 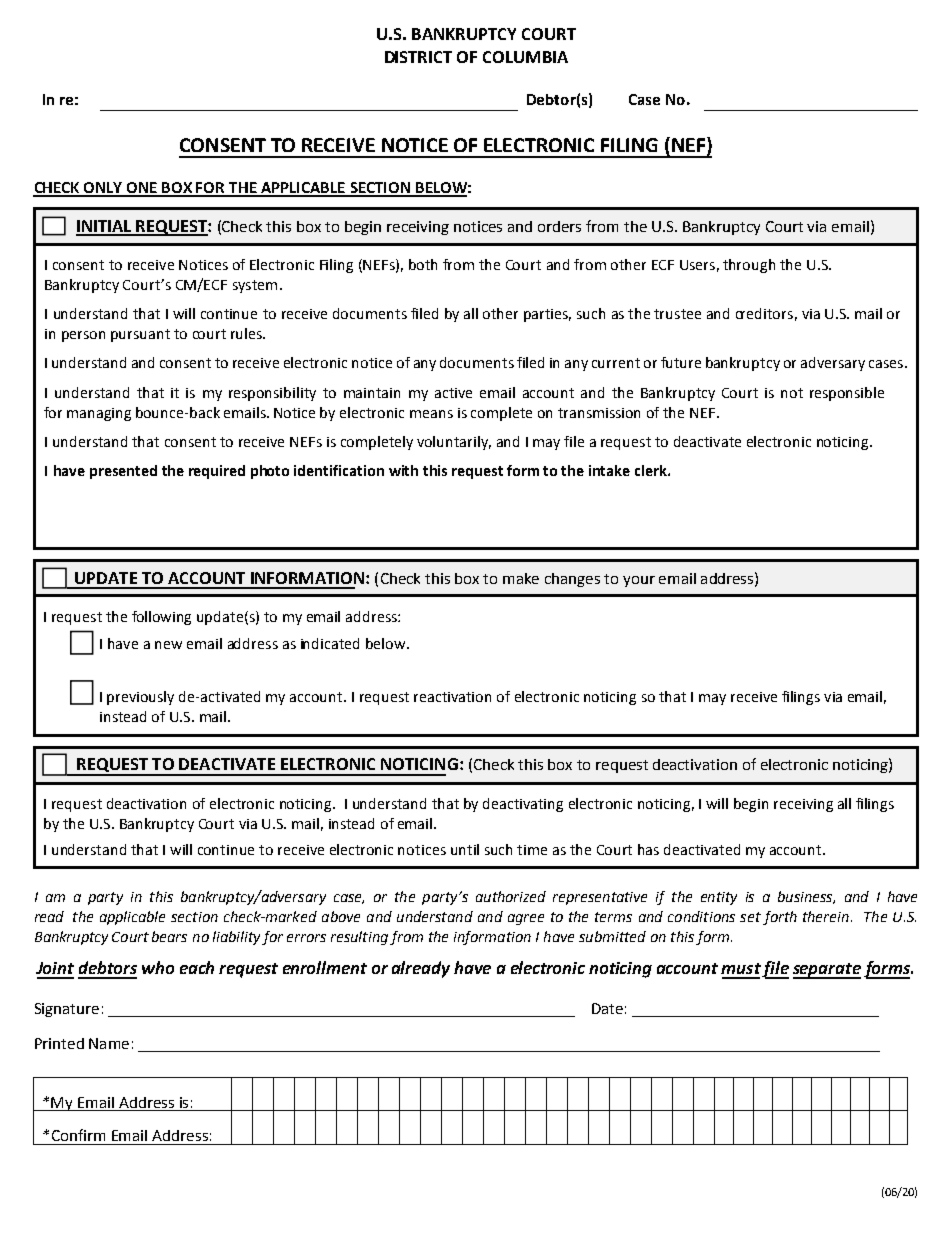 What do you see at coordinates (431, 414) in the image?
I see `means` at bounding box center [431, 414].
